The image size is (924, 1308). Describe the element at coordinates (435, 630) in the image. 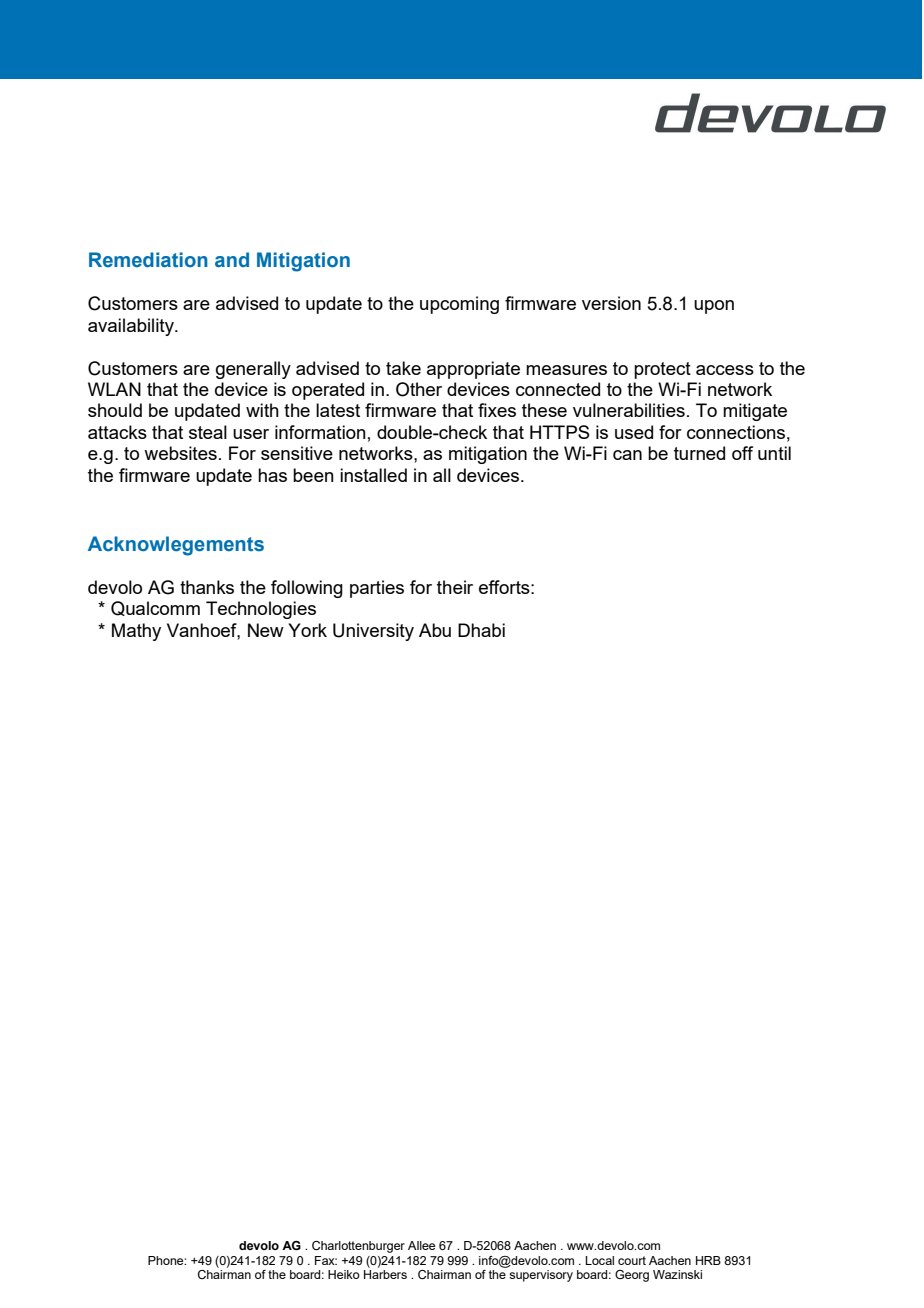

I see `Abu` at that location.
